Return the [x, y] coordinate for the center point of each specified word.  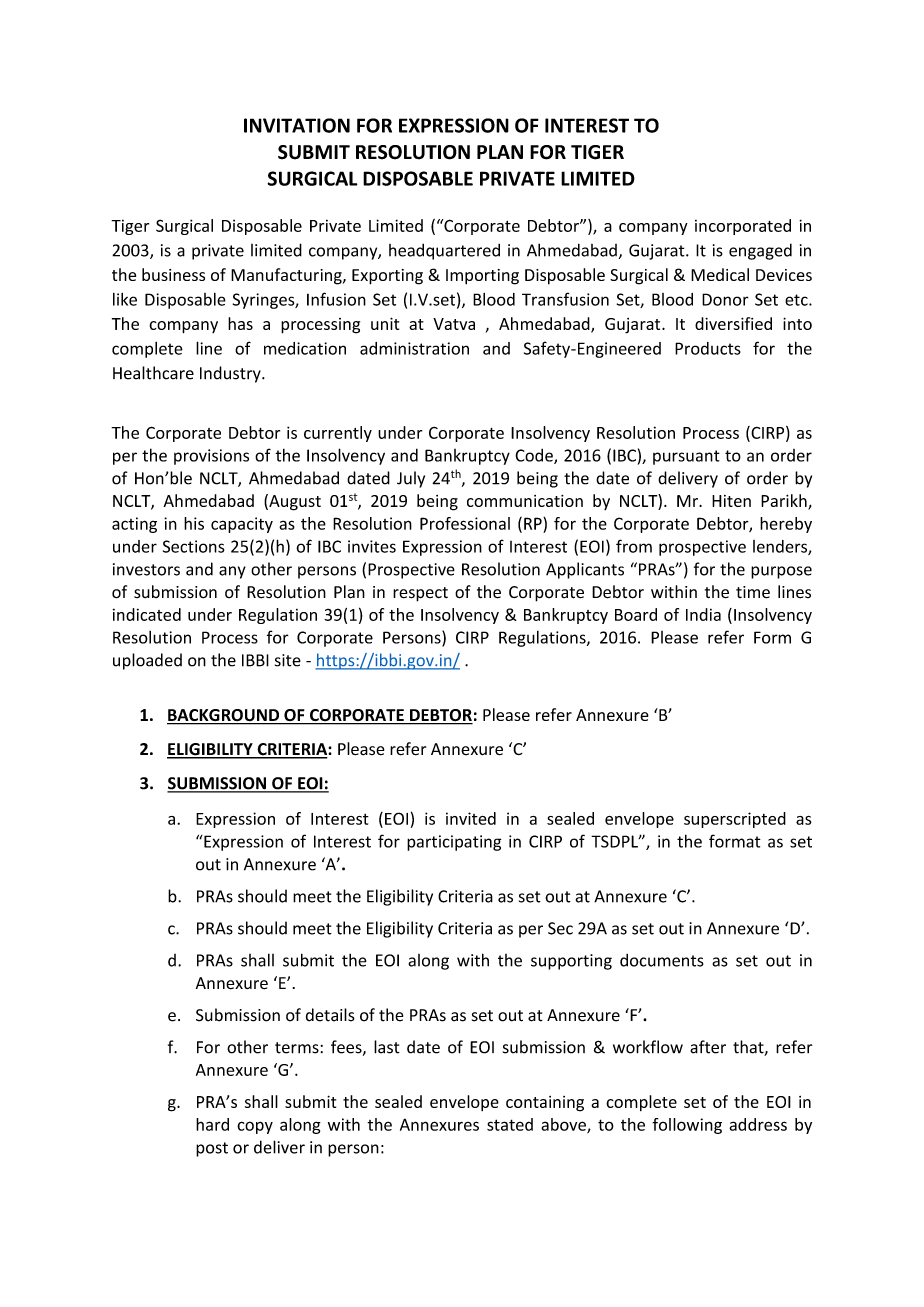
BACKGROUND [224, 716]
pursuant [686, 457]
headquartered [444, 251]
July [411, 479]
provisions [211, 457]
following [687, 1126]
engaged [760, 251]
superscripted [735, 820]
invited [471, 818]
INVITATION [297, 125]
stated [510, 1124]
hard [212, 1124]
